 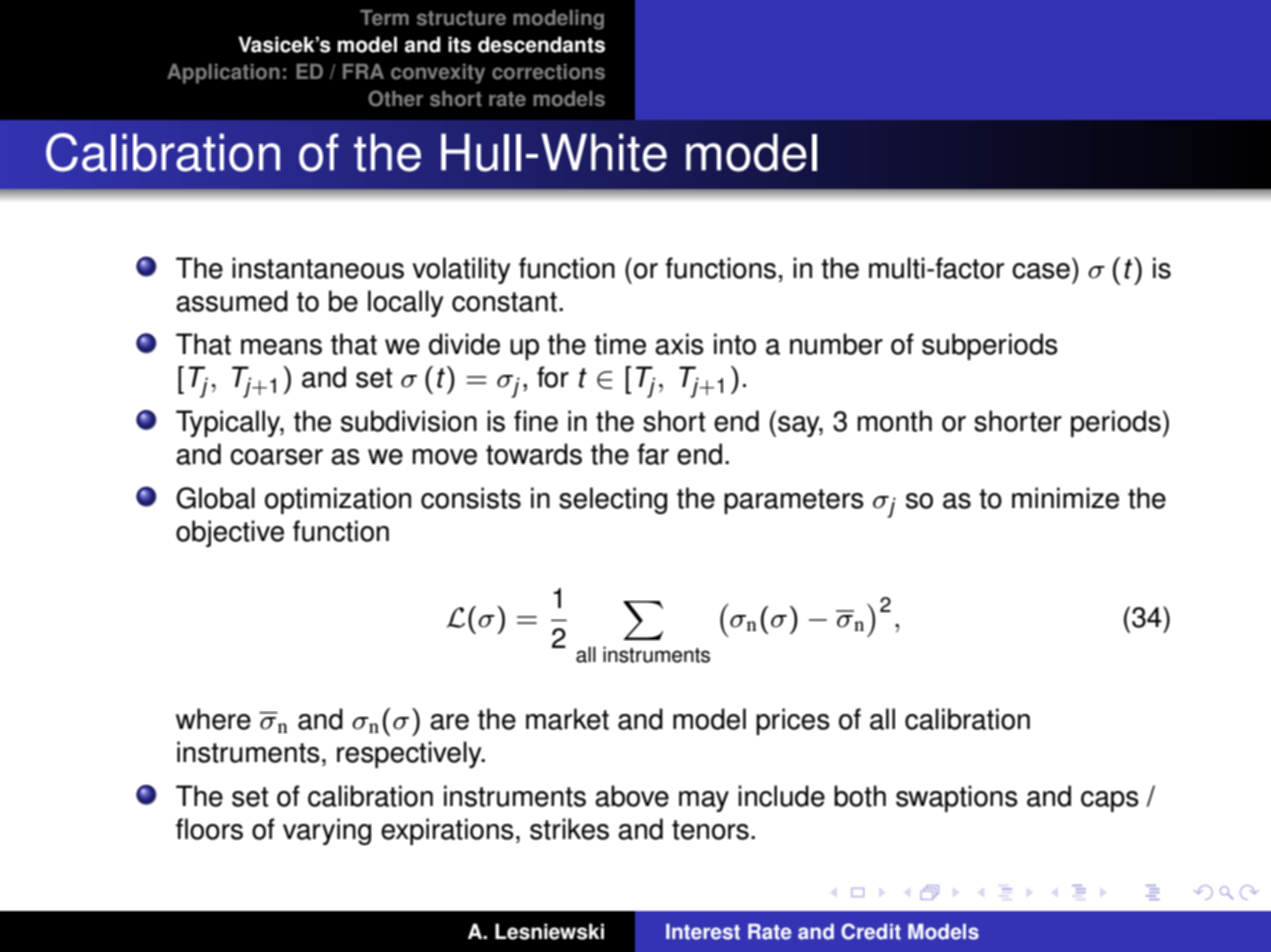 What do you see at coordinates (541, 44) in the screenshot?
I see `descendants` at bounding box center [541, 44].
